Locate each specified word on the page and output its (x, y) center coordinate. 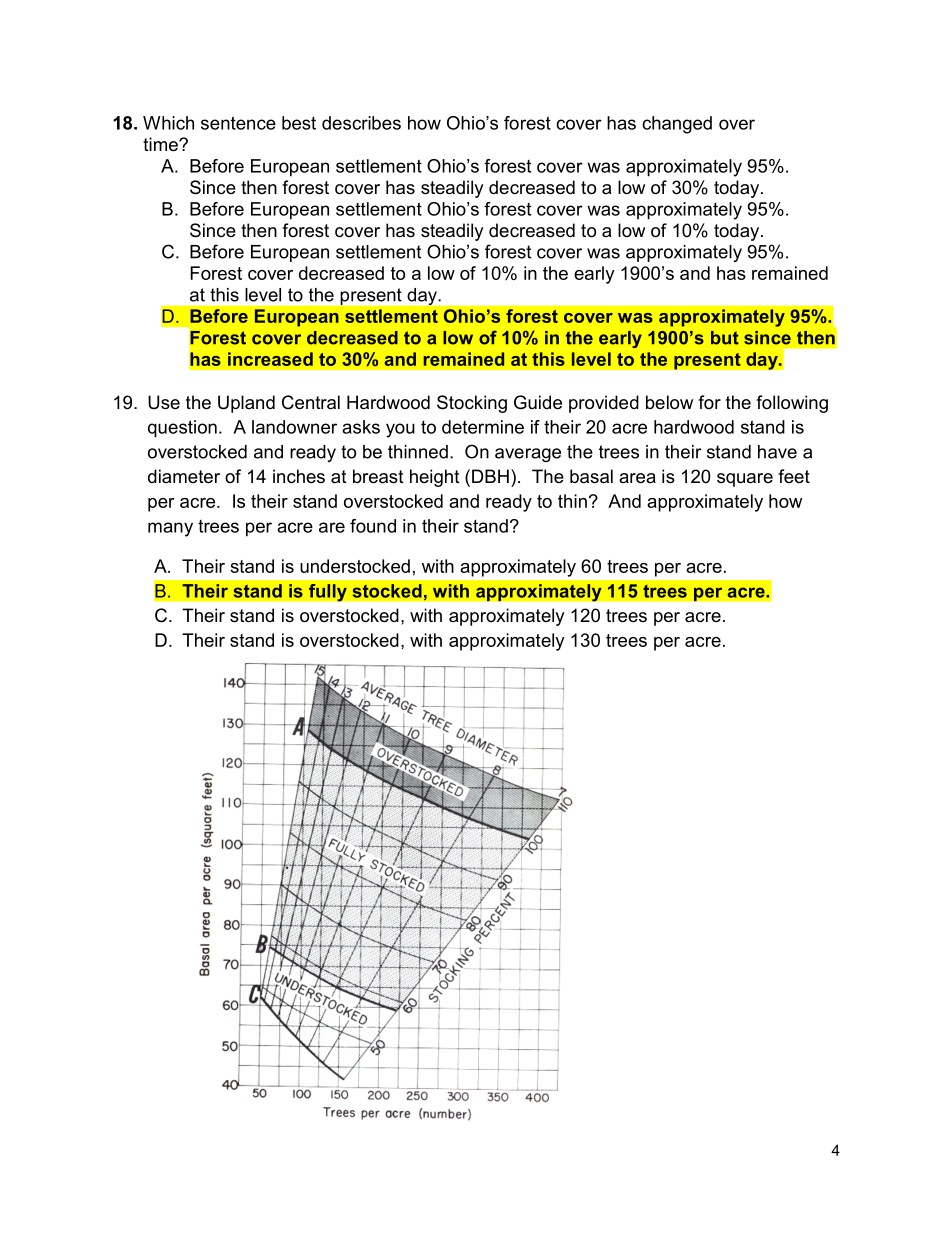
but (725, 338)
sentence (238, 123)
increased (270, 359)
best (299, 123)
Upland (246, 404)
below (669, 402)
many (170, 529)
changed (677, 125)
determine (483, 427)
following (792, 404)
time (161, 144)
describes (361, 123)
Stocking (472, 404)
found (373, 526)
